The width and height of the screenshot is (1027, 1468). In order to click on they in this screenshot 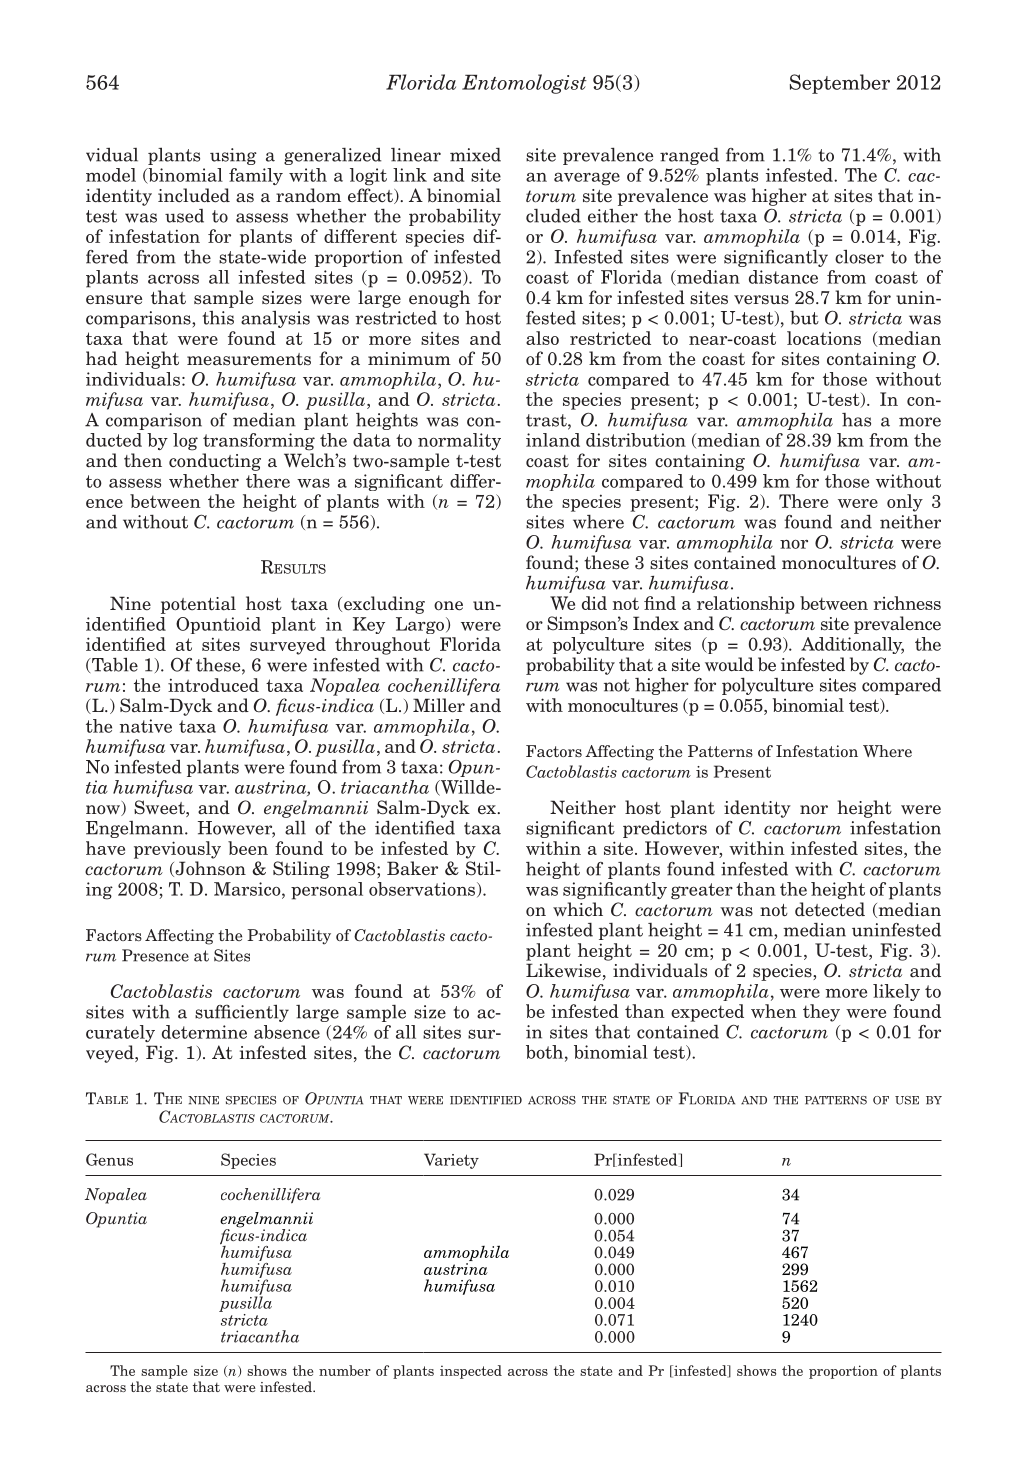, I will do `click(821, 1013)`.
